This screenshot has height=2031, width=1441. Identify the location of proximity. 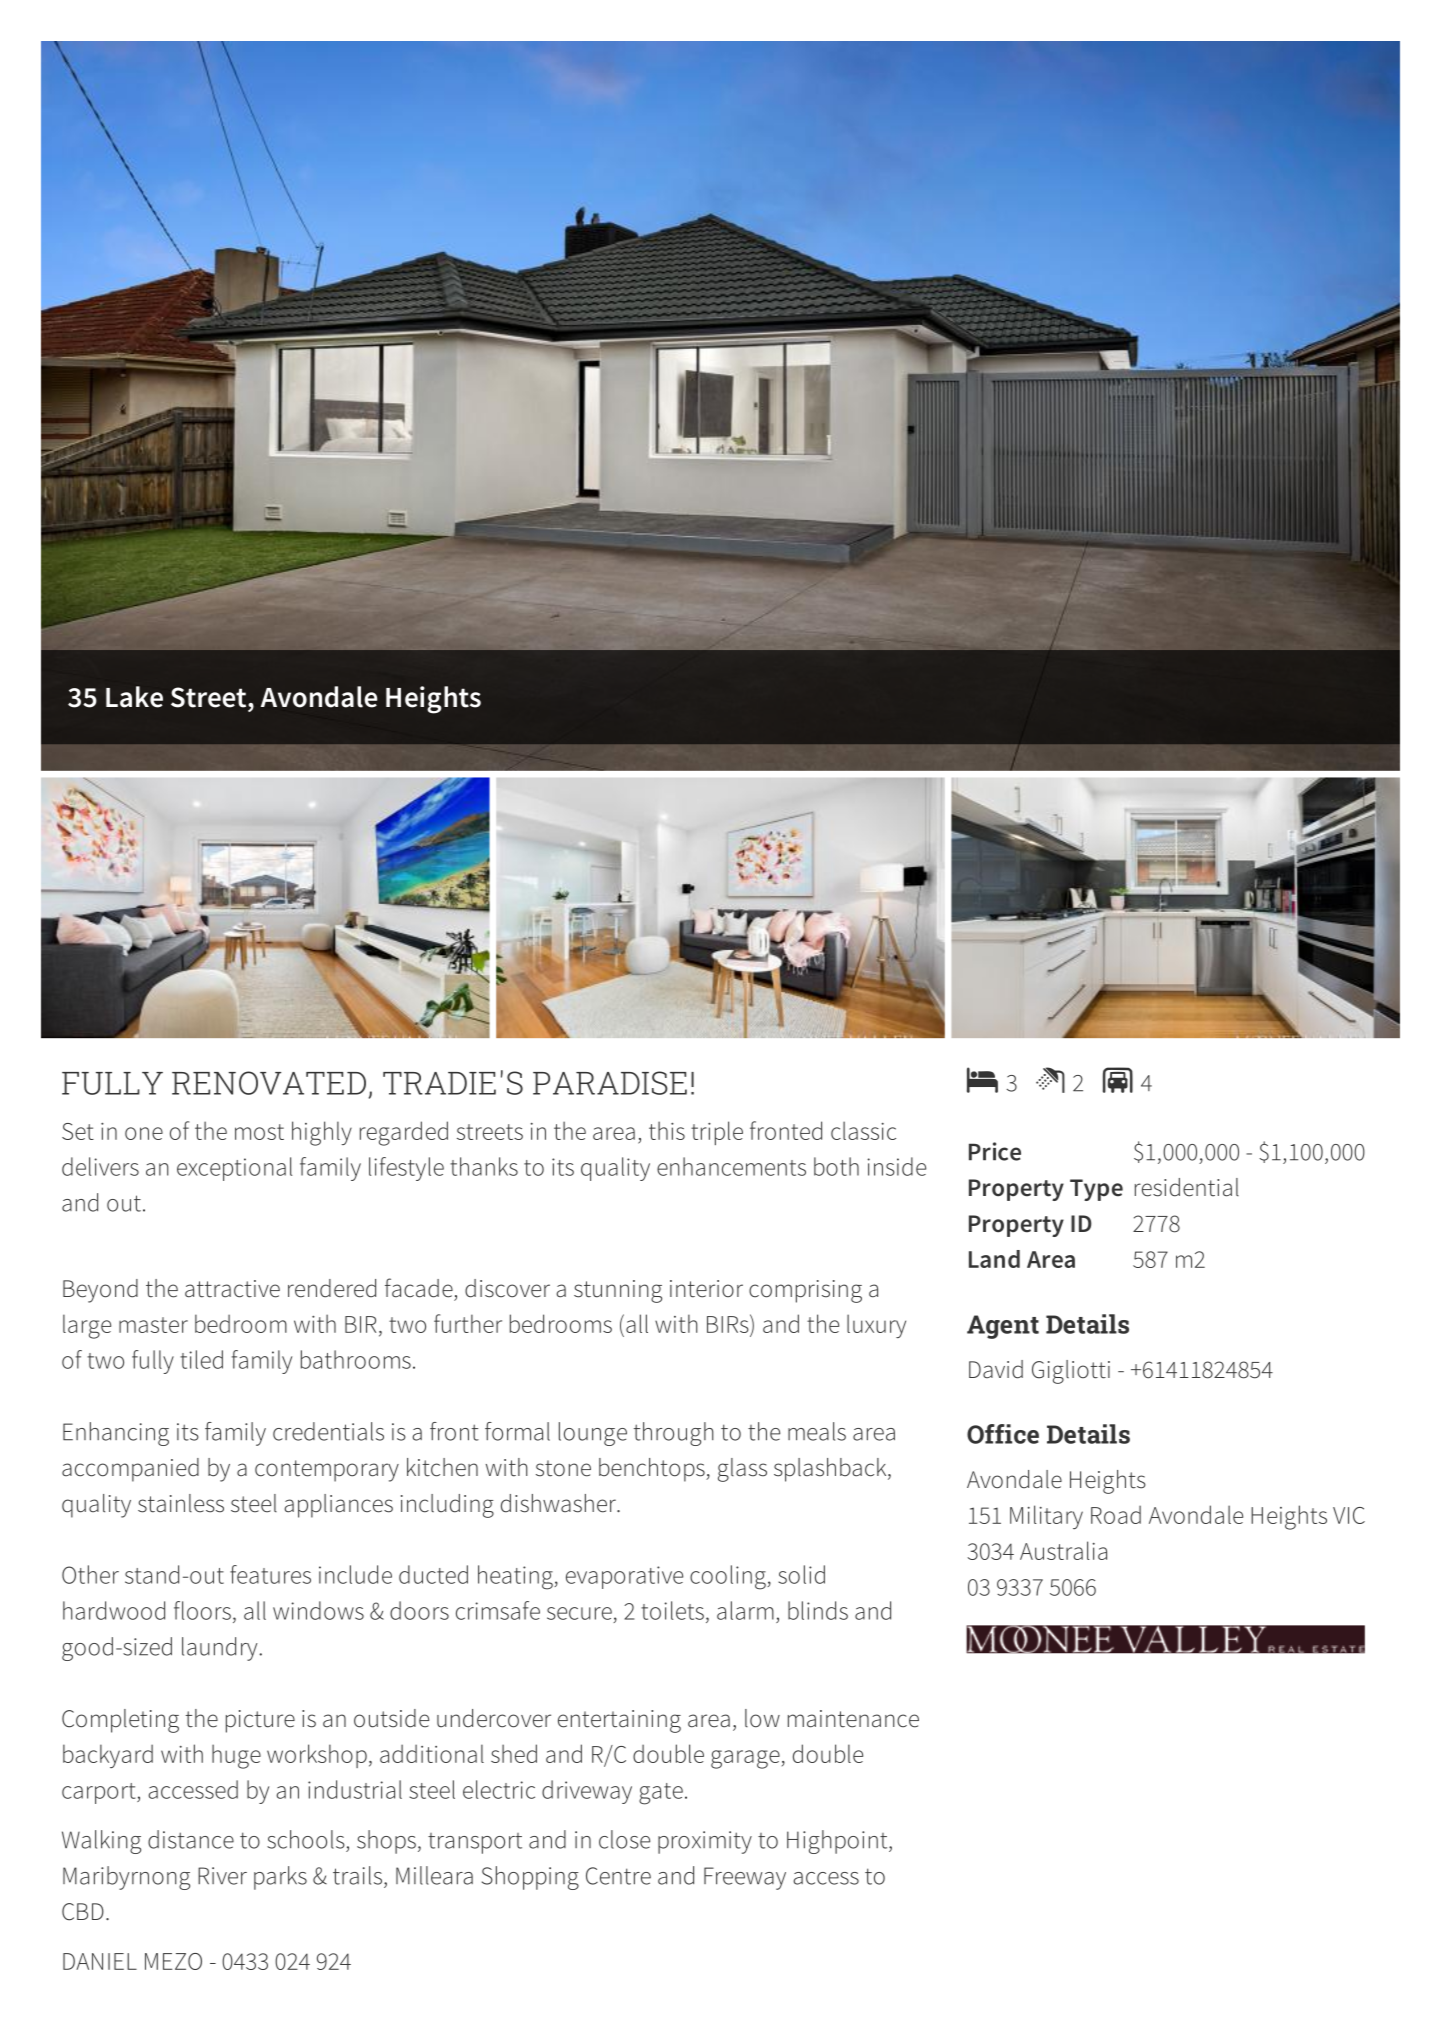
(705, 1842).
